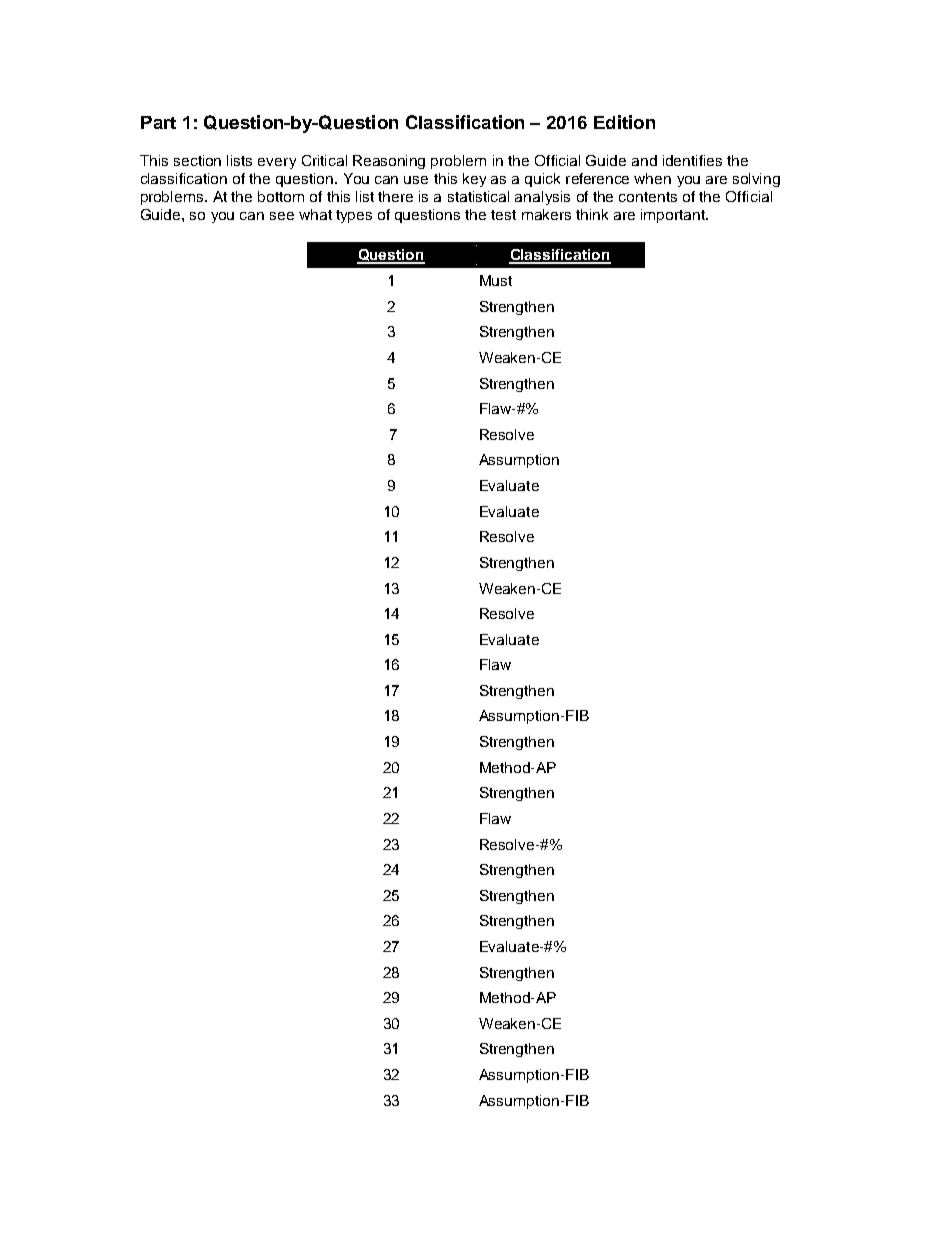  I want to click on bottom, so click(281, 196).
